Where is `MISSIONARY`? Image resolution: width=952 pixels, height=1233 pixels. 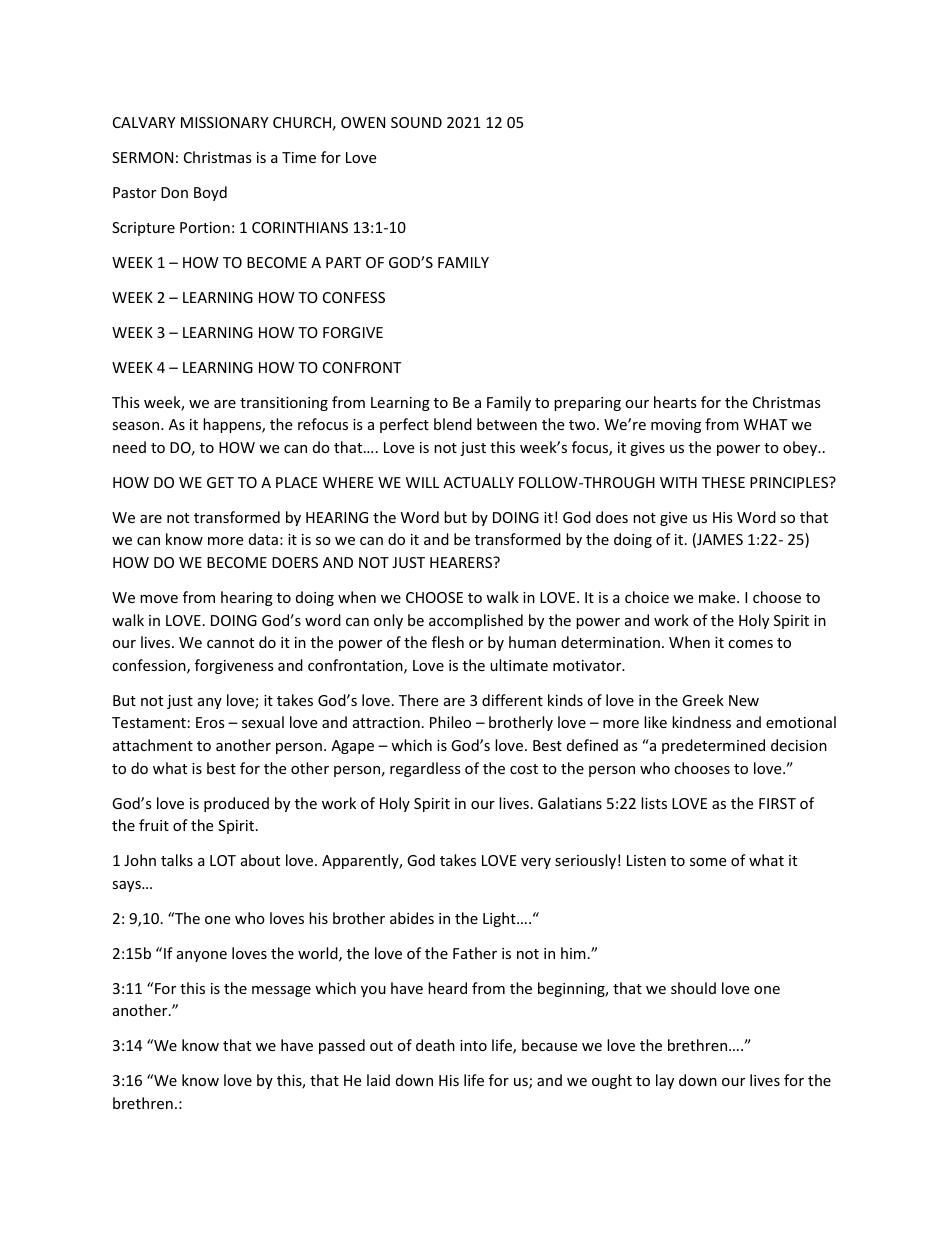 MISSIONARY is located at coordinates (224, 122).
